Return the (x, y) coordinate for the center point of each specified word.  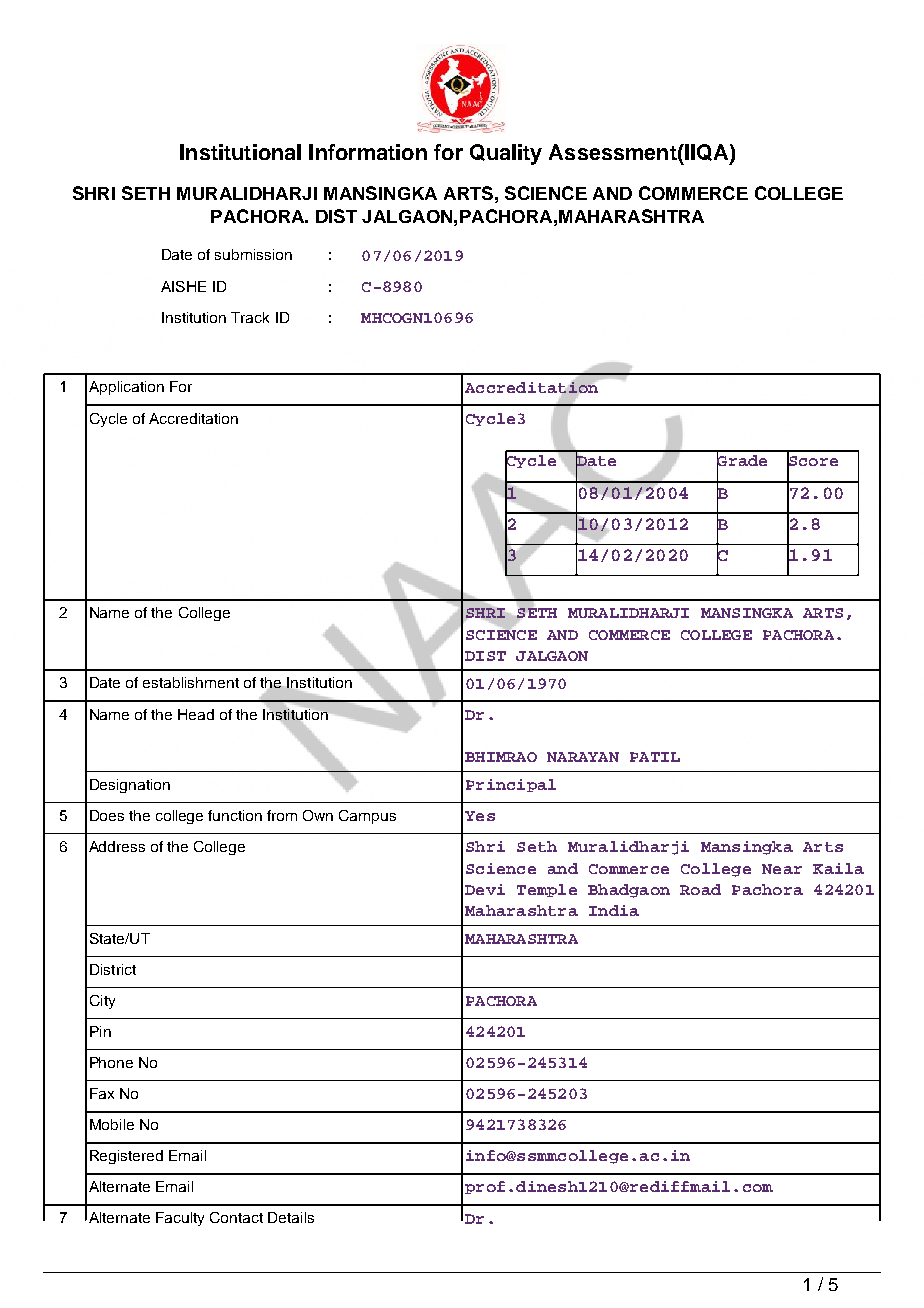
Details (291, 1217)
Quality (506, 154)
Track (250, 317)
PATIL (655, 757)
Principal (511, 785)
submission (253, 254)
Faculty (180, 1219)
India (614, 910)
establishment (191, 682)
